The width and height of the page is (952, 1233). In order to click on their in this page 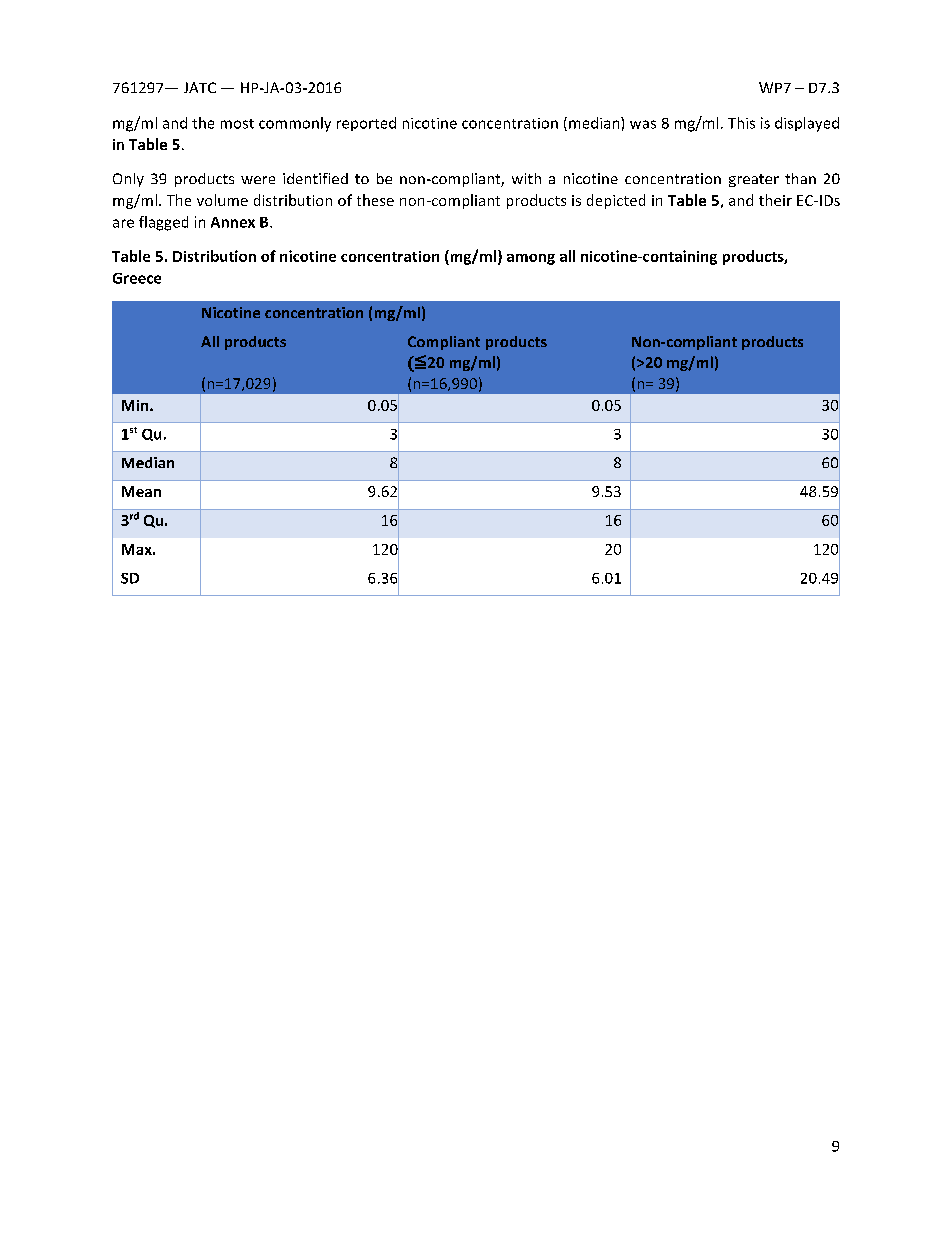, I will do `click(775, 200)`.
